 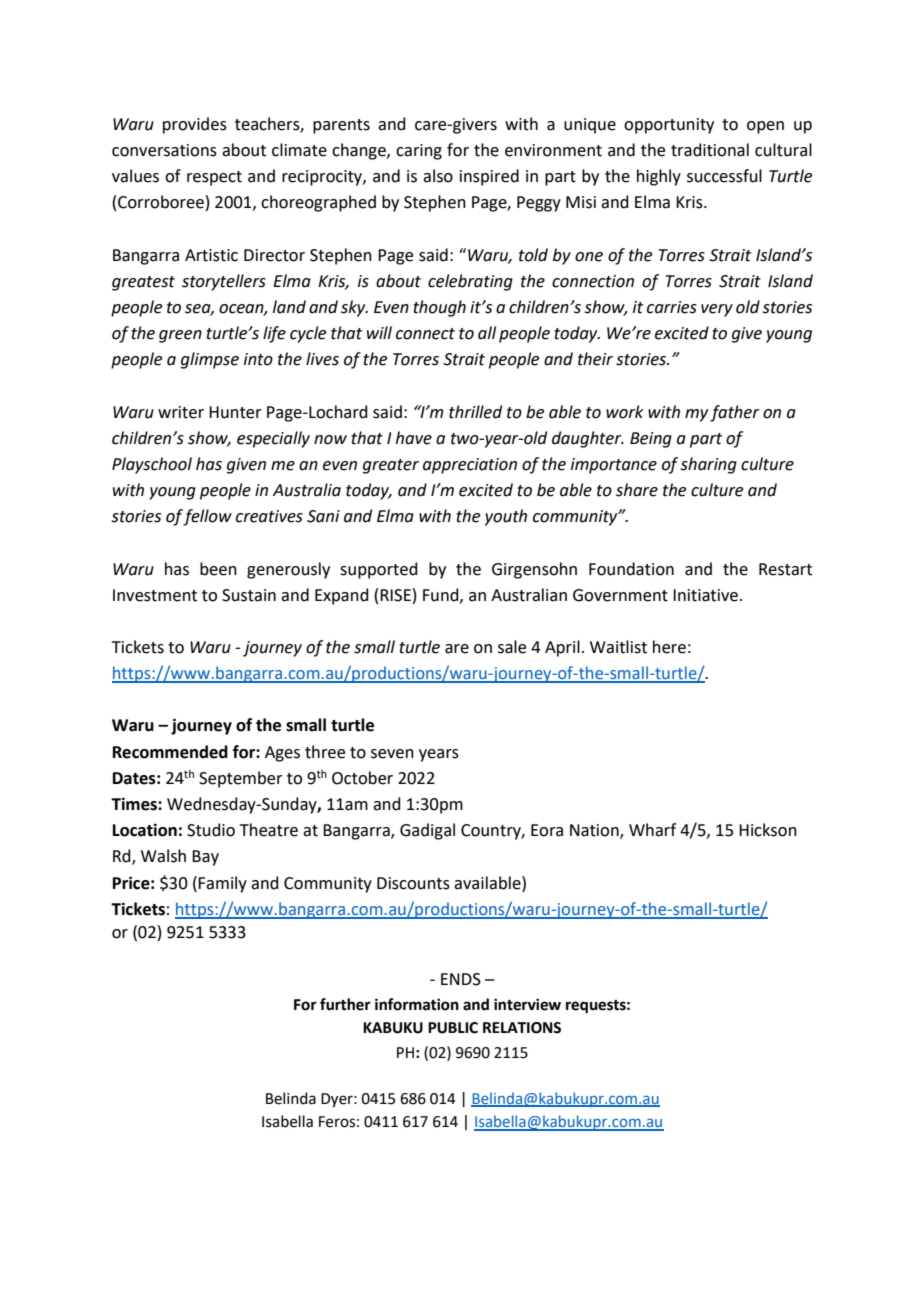 I want to click on respect, so click(x=214, y=178).
